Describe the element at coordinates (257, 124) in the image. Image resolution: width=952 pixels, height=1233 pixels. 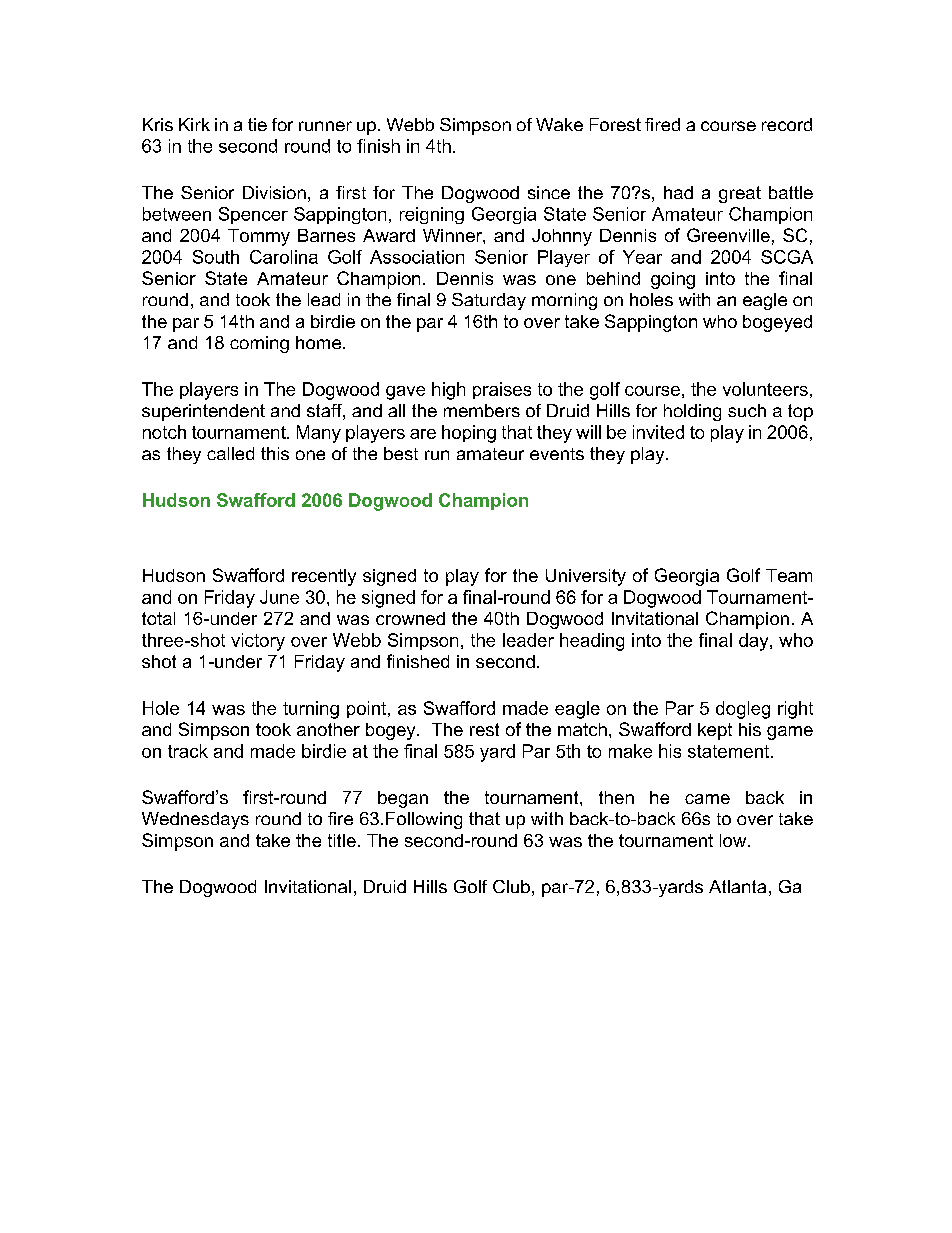
I see `tie` at that location.
